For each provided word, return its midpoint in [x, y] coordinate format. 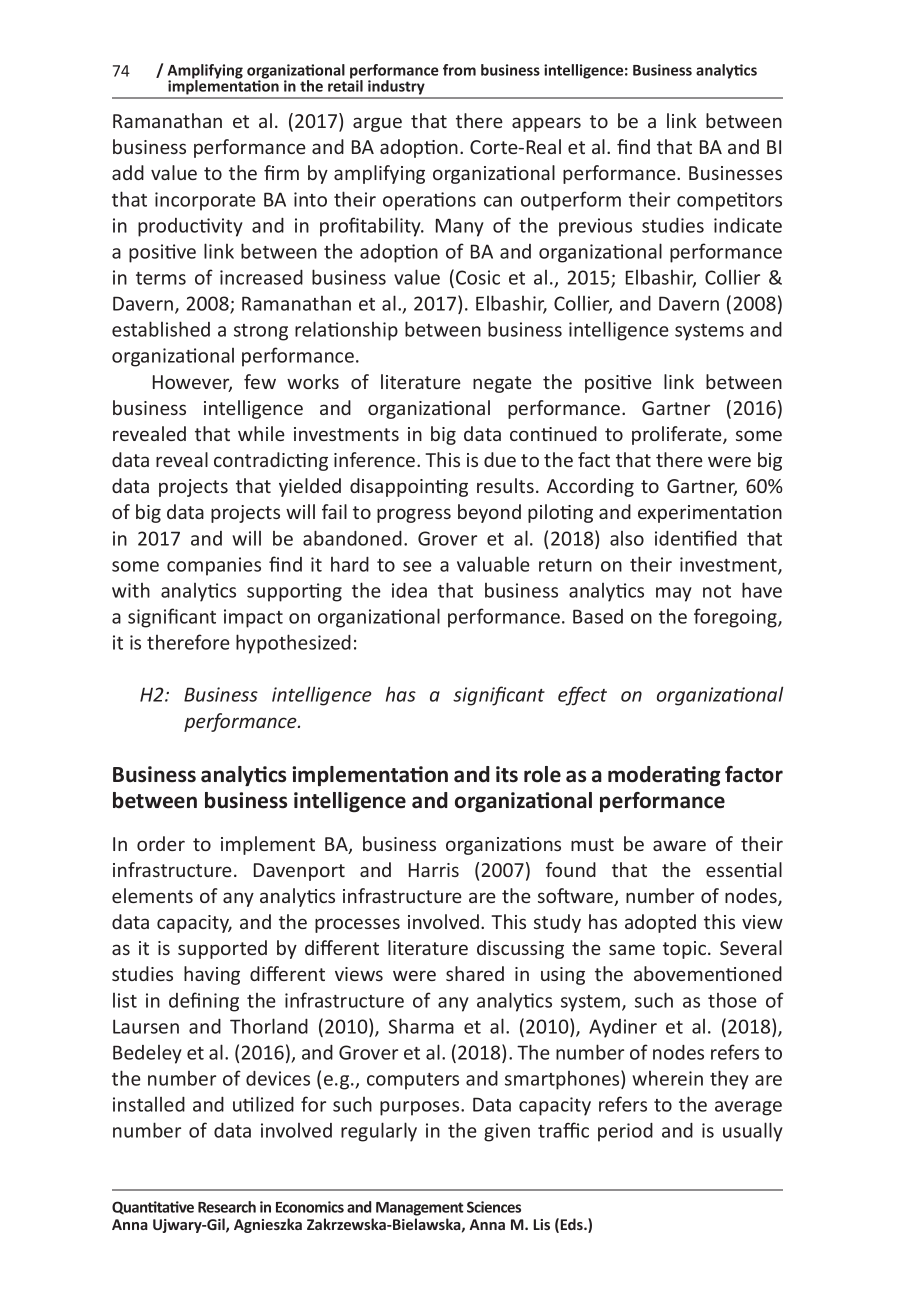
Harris [434, 870]
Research [227, 1207]
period [625, 1132]
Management [420, 1209]
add [128, 172]
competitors [729, 201]
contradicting [271, 461]
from [459, 70]
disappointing [409, 487]
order [161, 843]
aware [679, 845]
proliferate [678, 435]
